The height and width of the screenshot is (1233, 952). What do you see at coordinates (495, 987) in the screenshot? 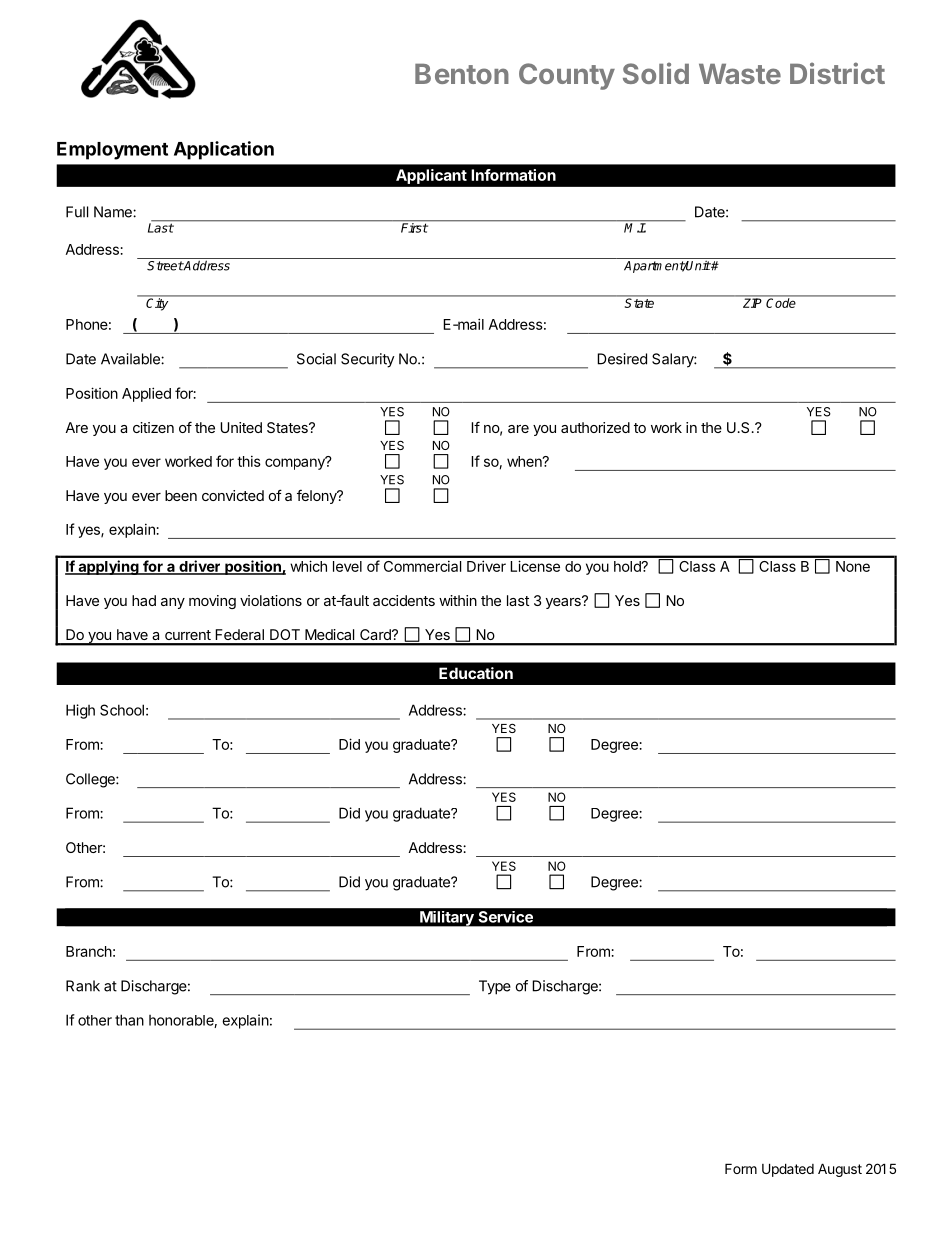
I see `Type` at bounding box center [495, 987].
